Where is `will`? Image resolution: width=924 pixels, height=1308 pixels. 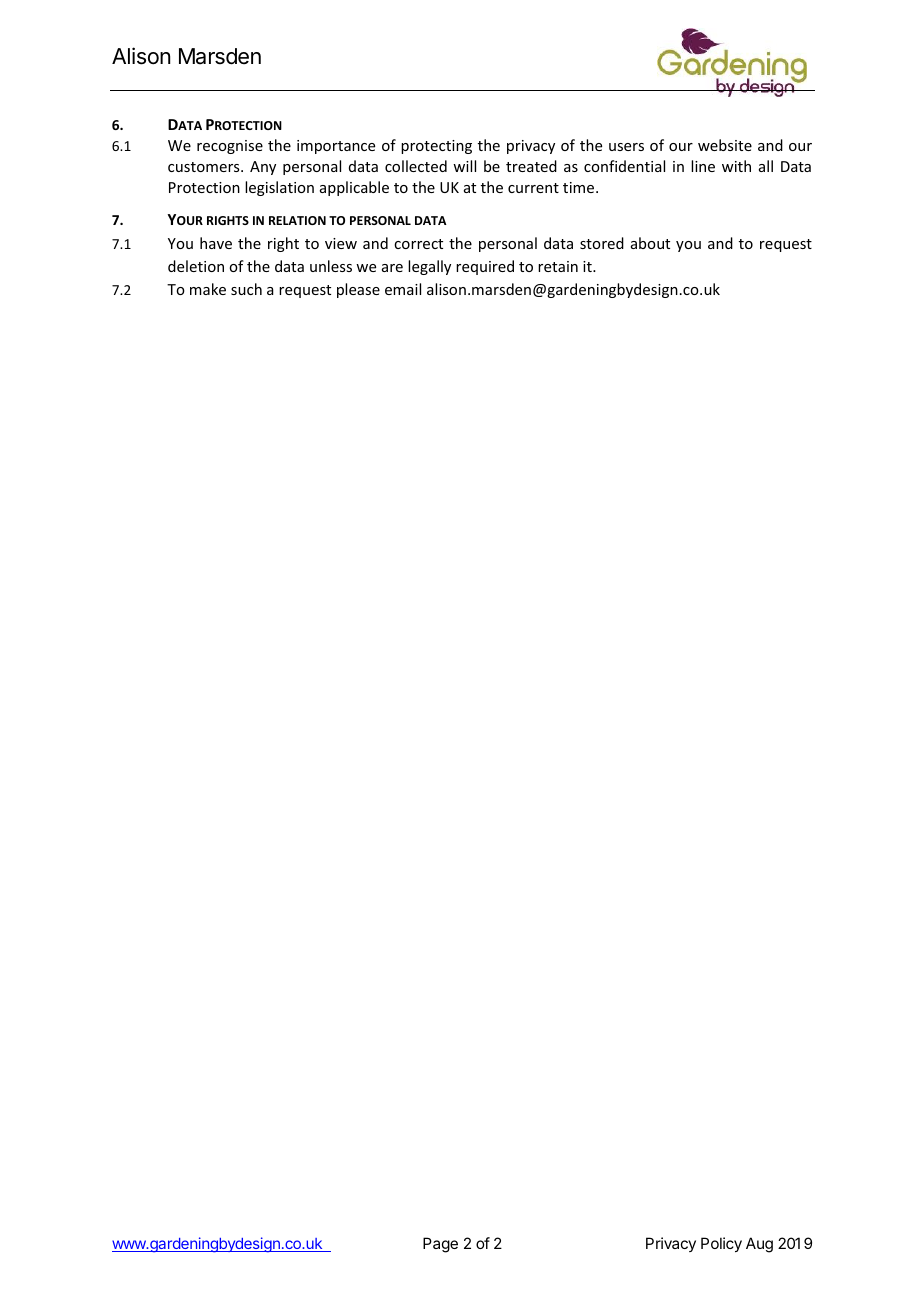 will is located at coordinates (464, 166).
